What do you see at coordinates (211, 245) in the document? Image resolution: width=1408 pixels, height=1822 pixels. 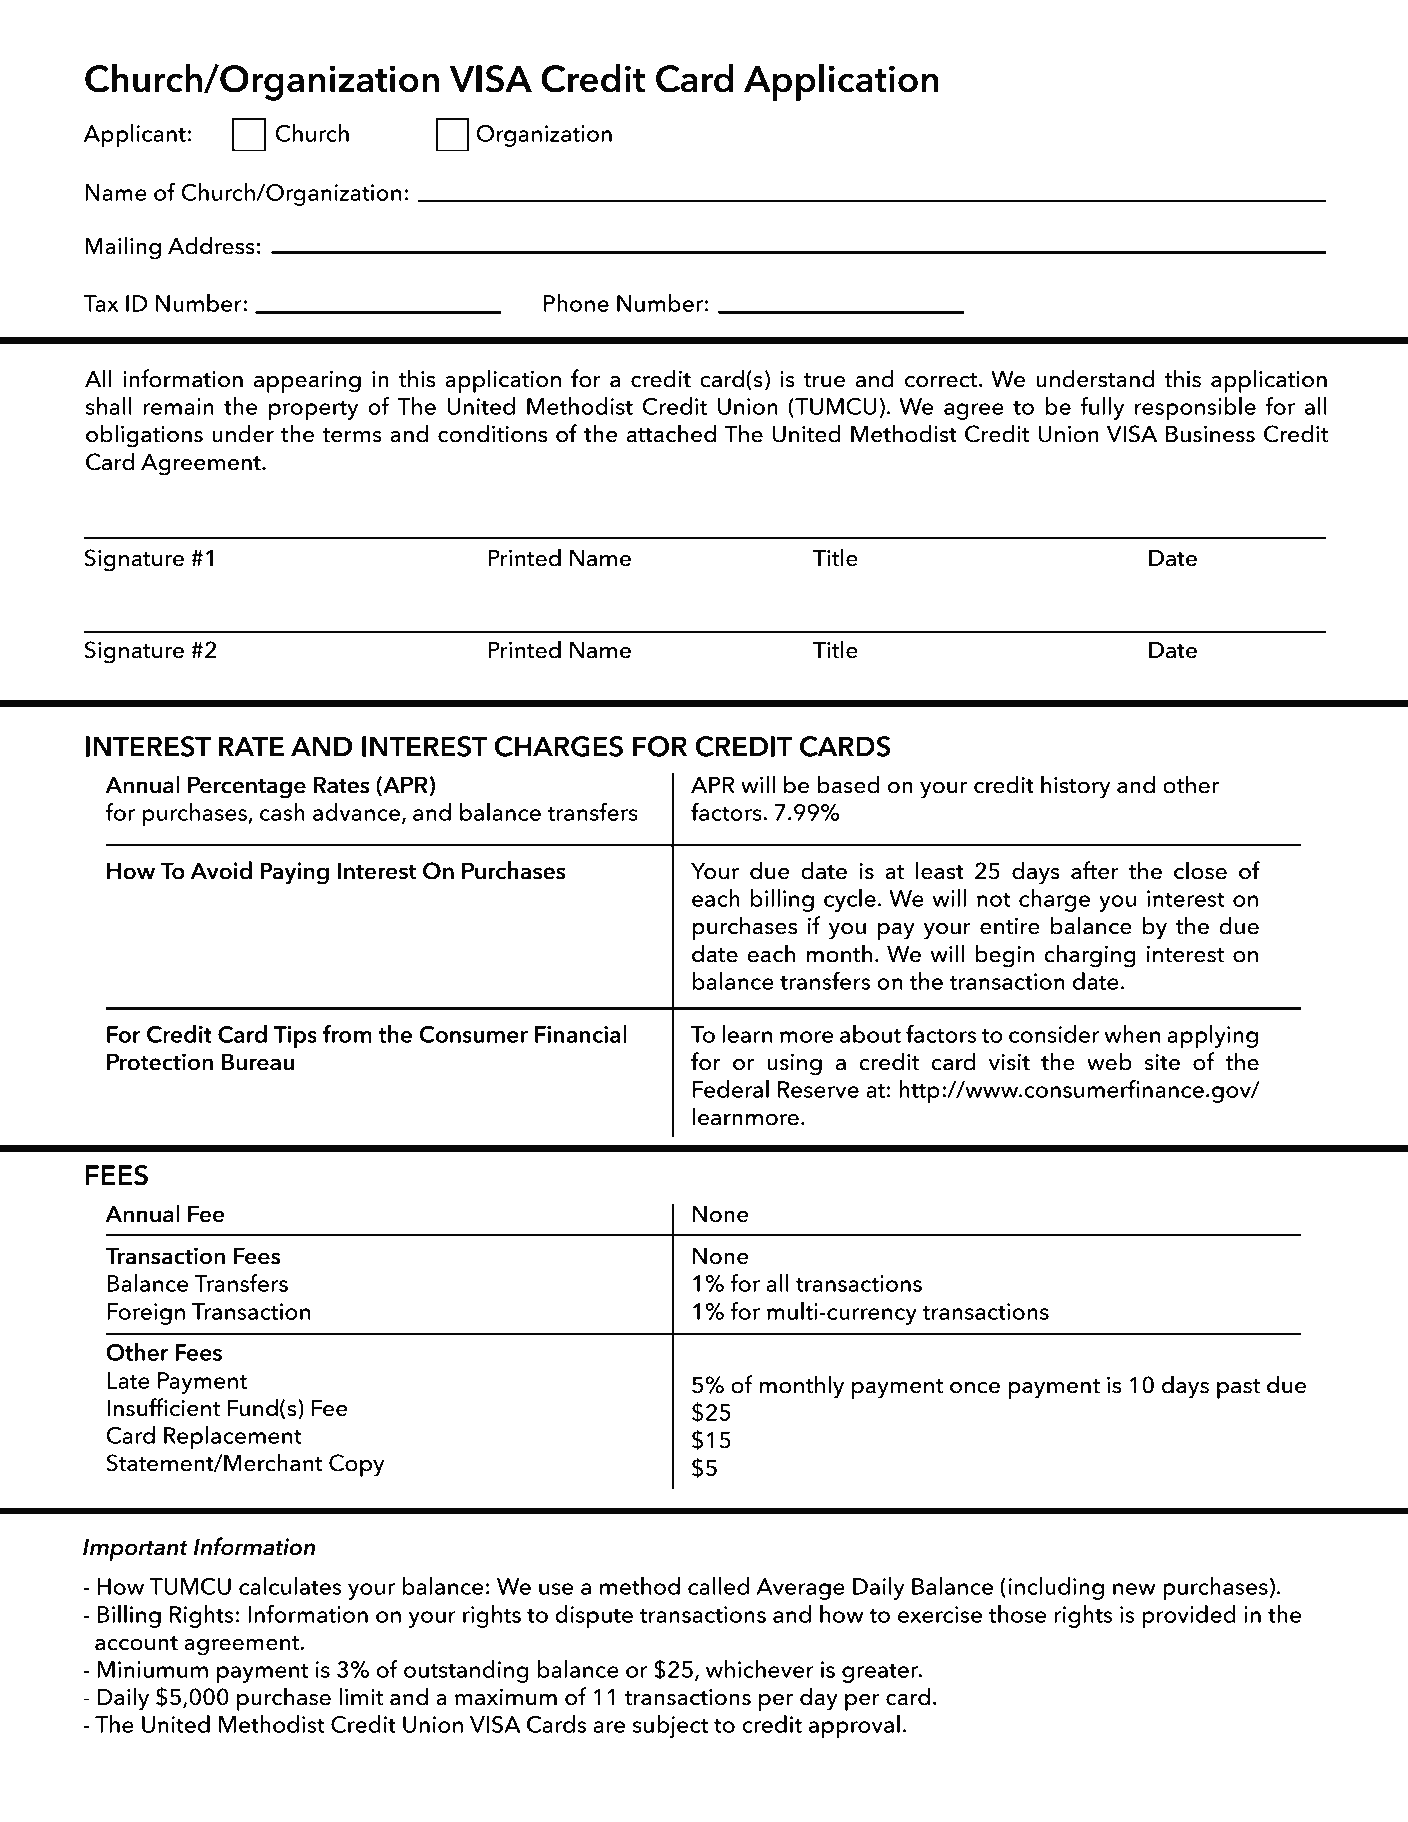 I see `Address` at bounding box center [211, 245].
